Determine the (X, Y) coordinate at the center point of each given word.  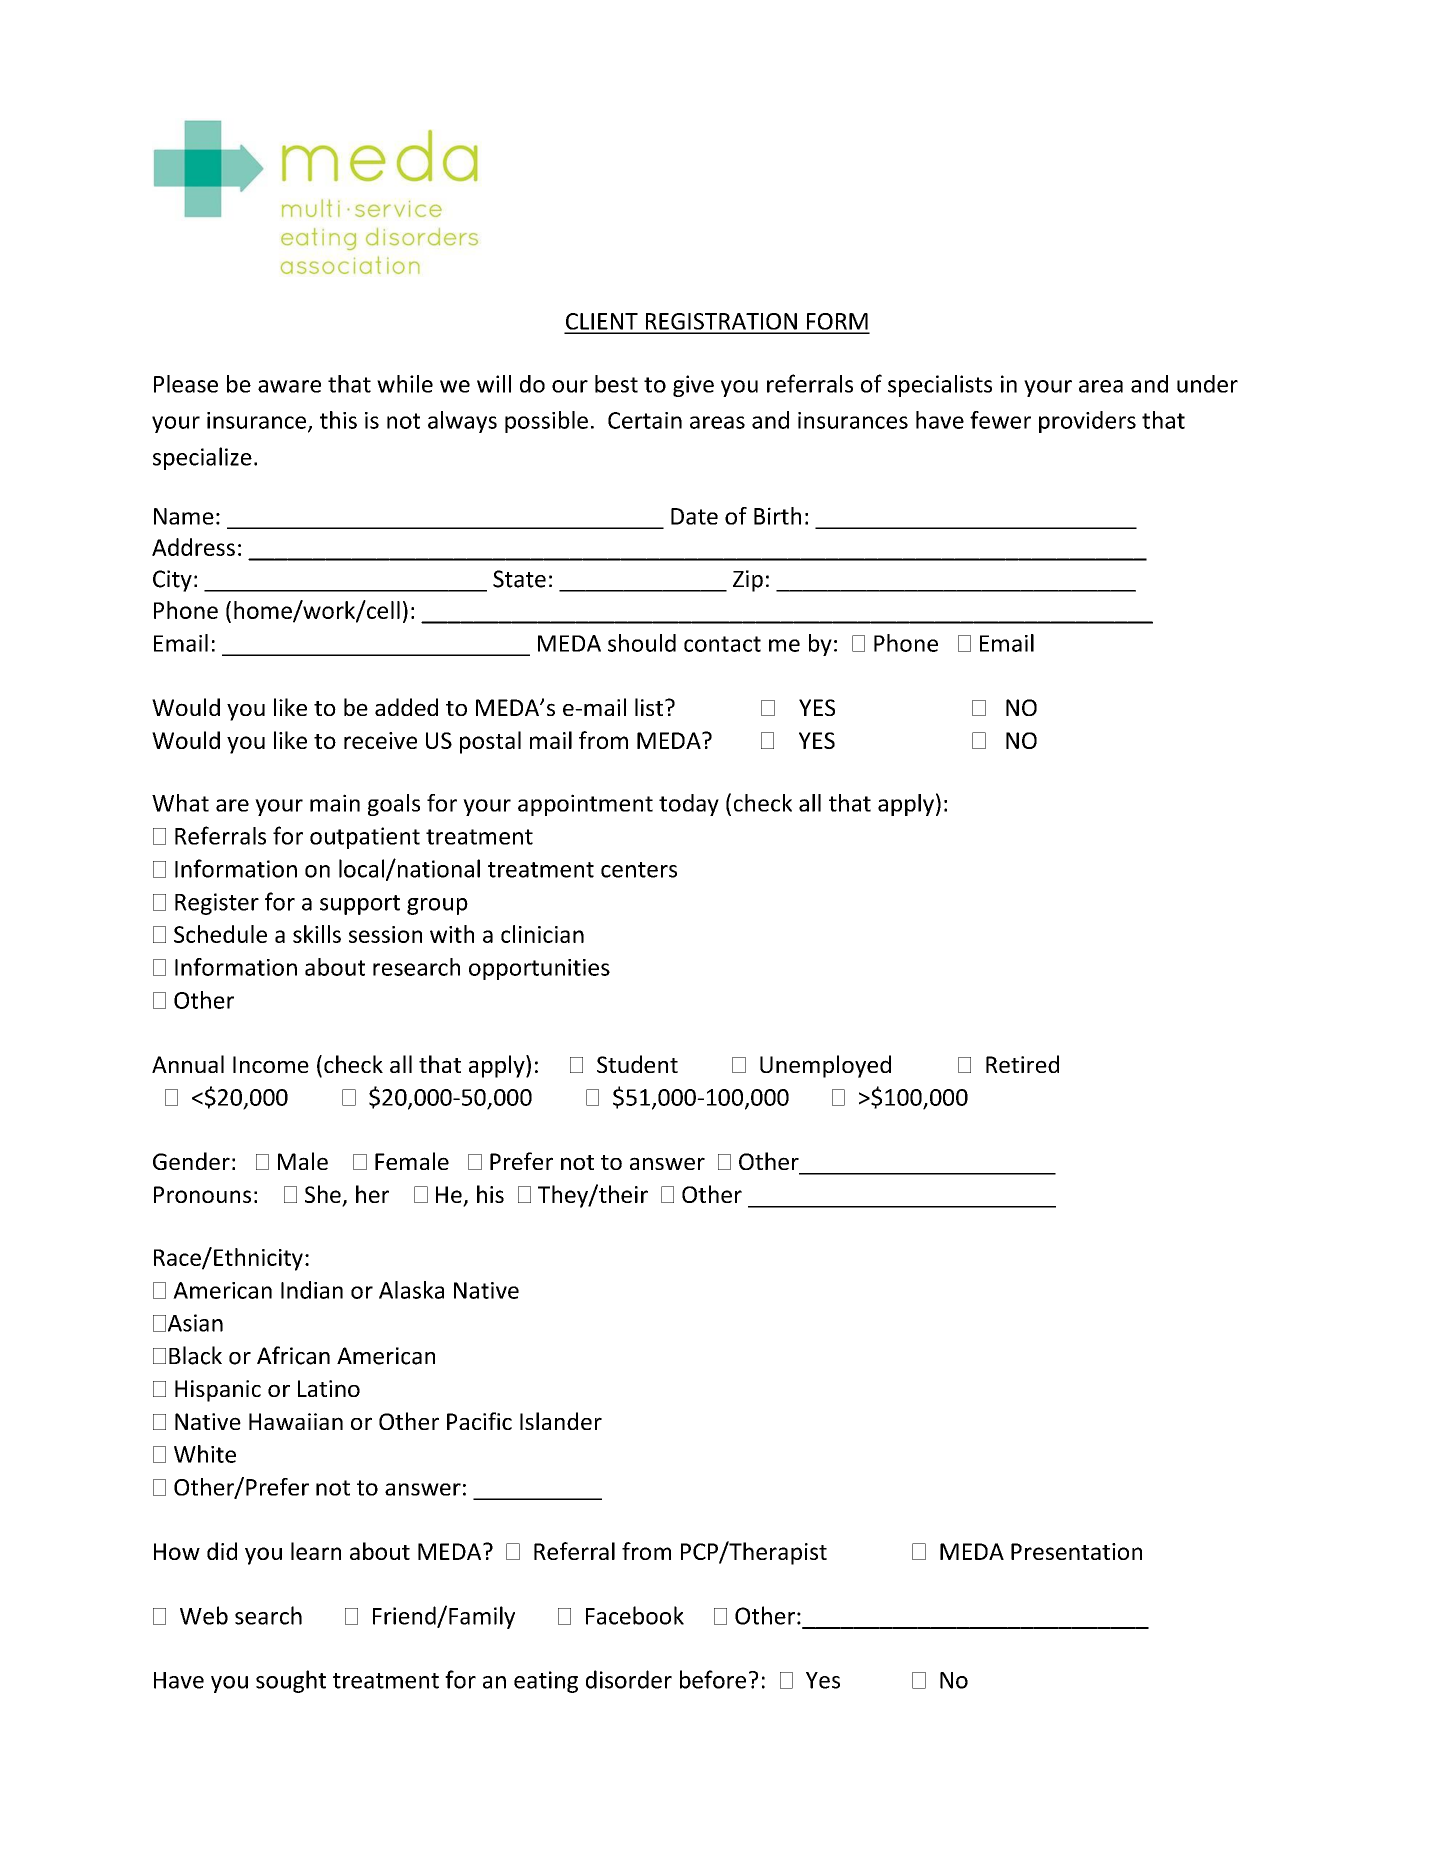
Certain (645, 420)
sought (291, 1681)
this (338, 420)
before (713, 1679)
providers (1087, 422)
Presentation (1076, 1551)
